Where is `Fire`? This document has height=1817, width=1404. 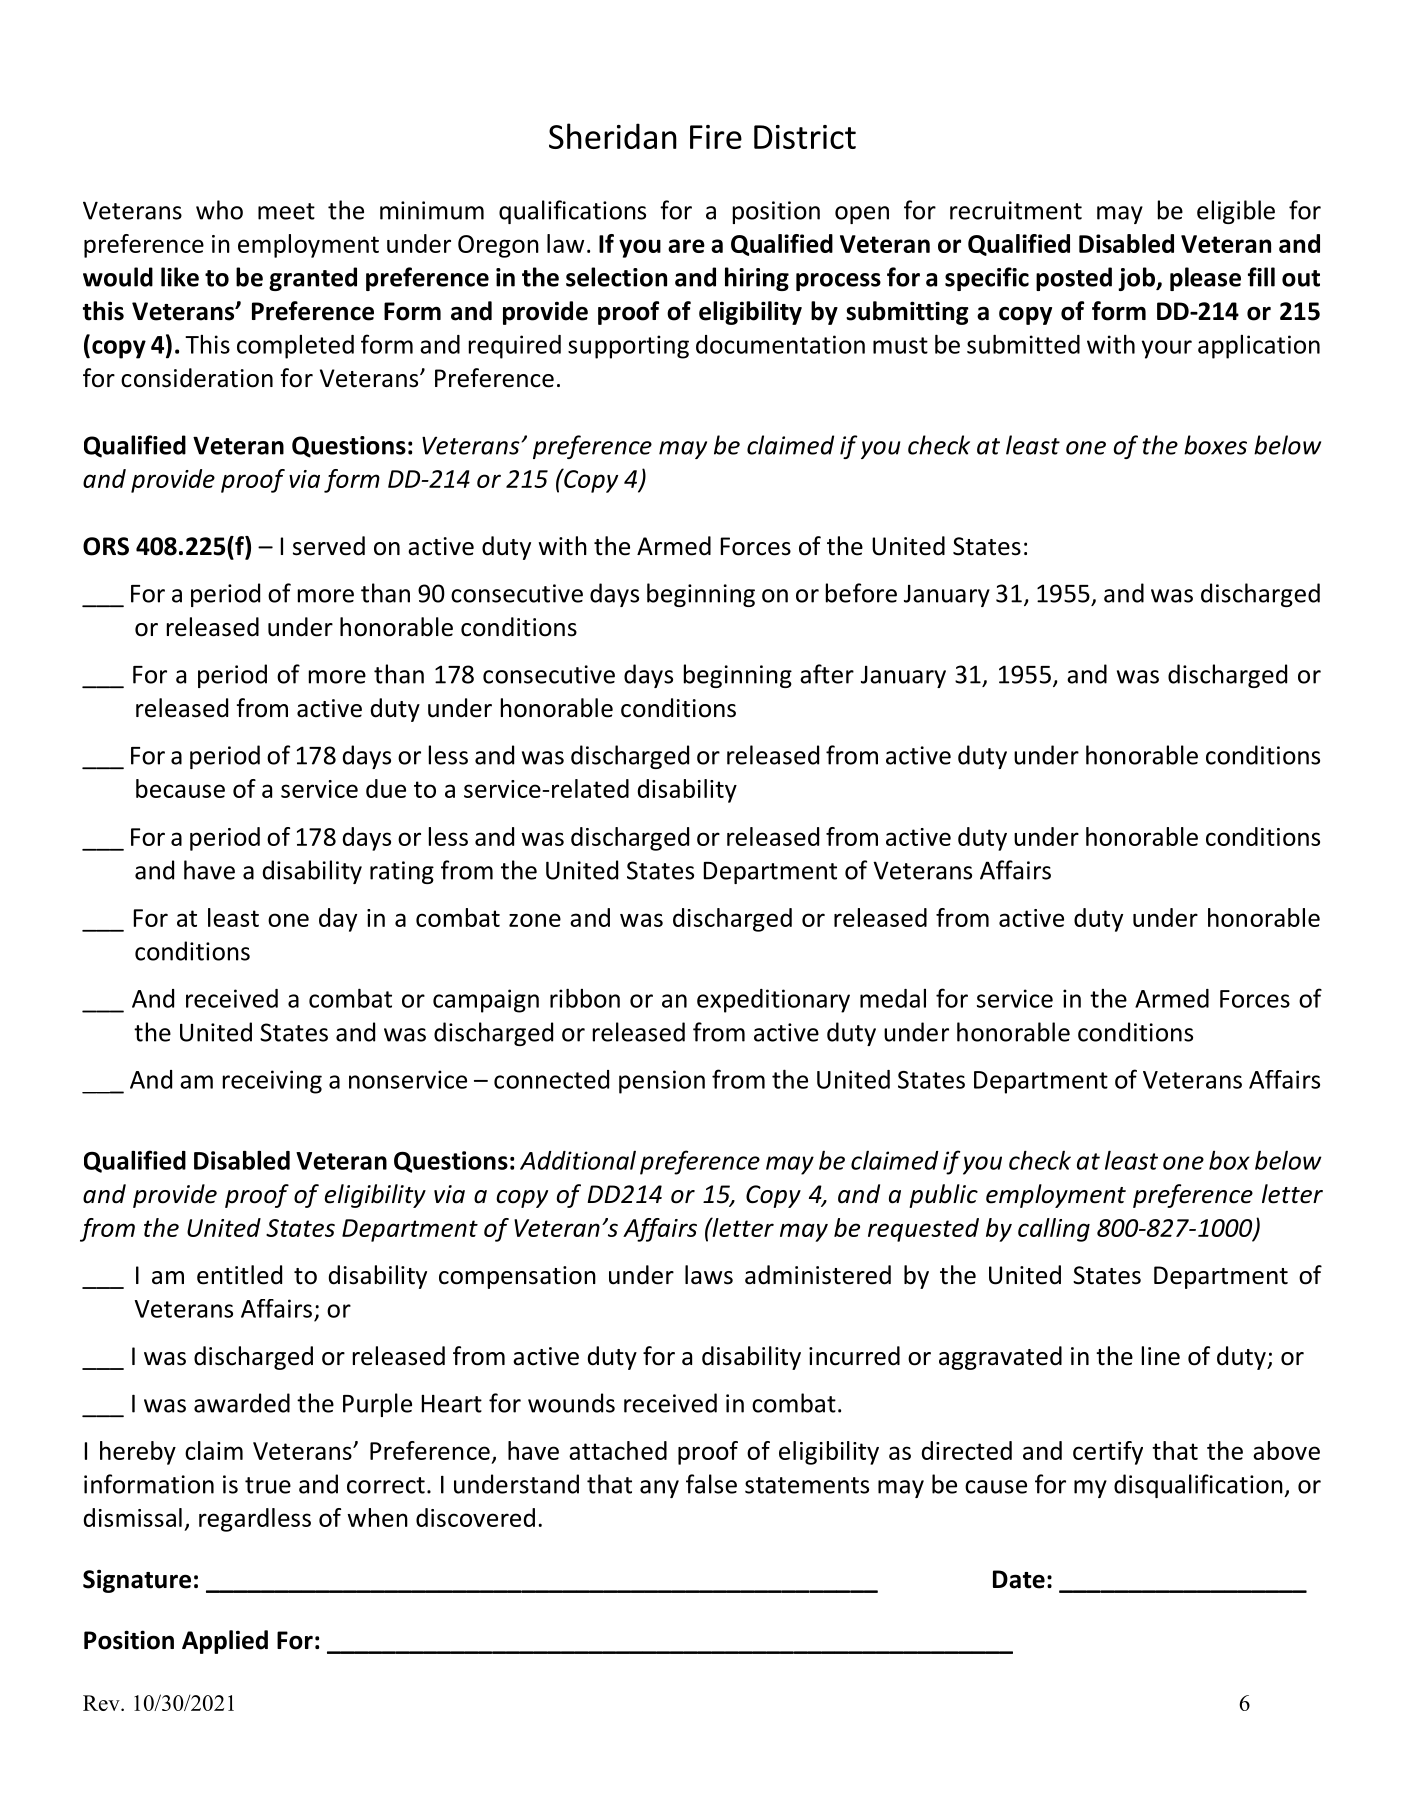 Fire is located at coordinates (716, 137).
